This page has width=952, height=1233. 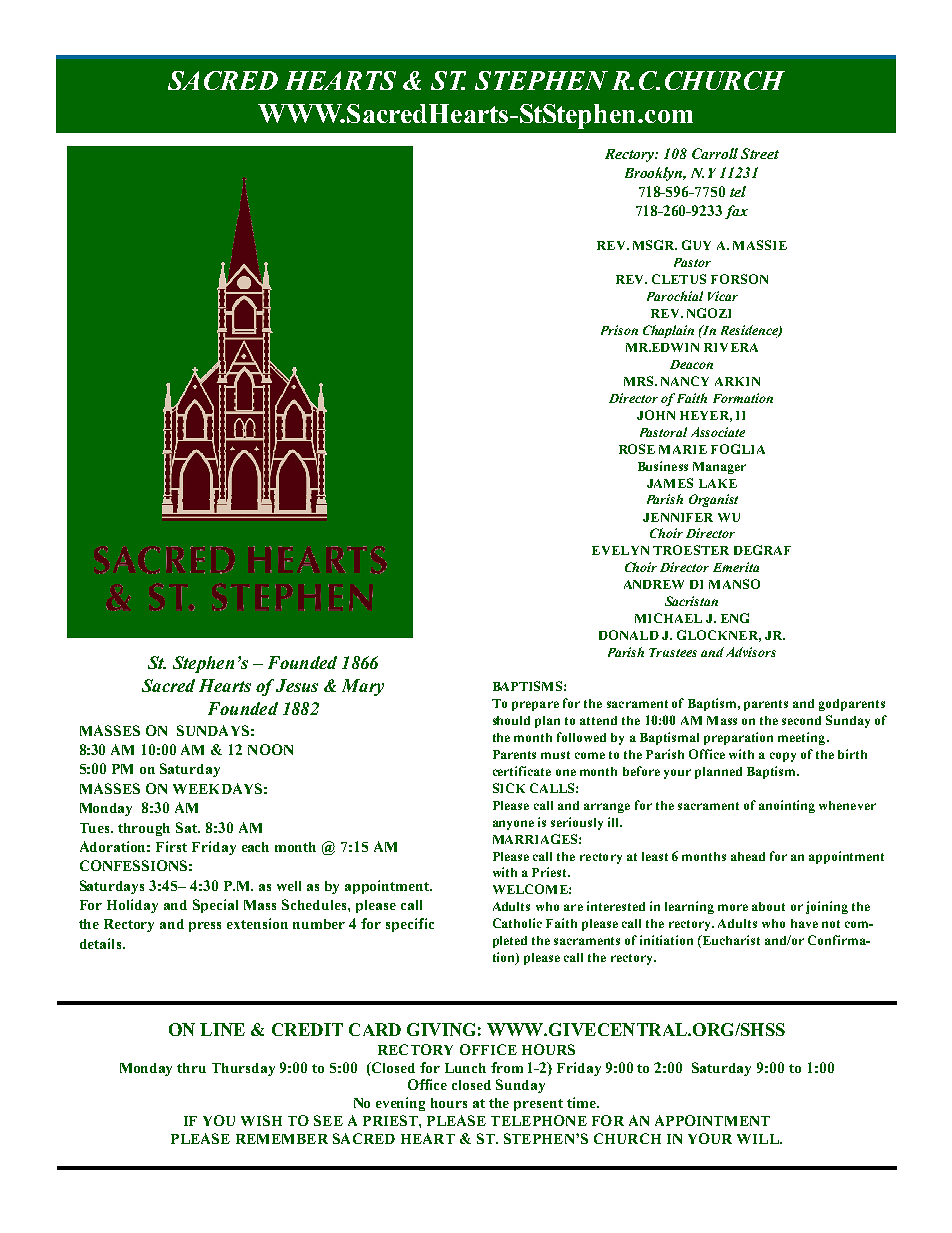 What do you see at coordinates (217, 788) in the page?
I see `WEEKDAYS` at bounding box center [217, 788].
